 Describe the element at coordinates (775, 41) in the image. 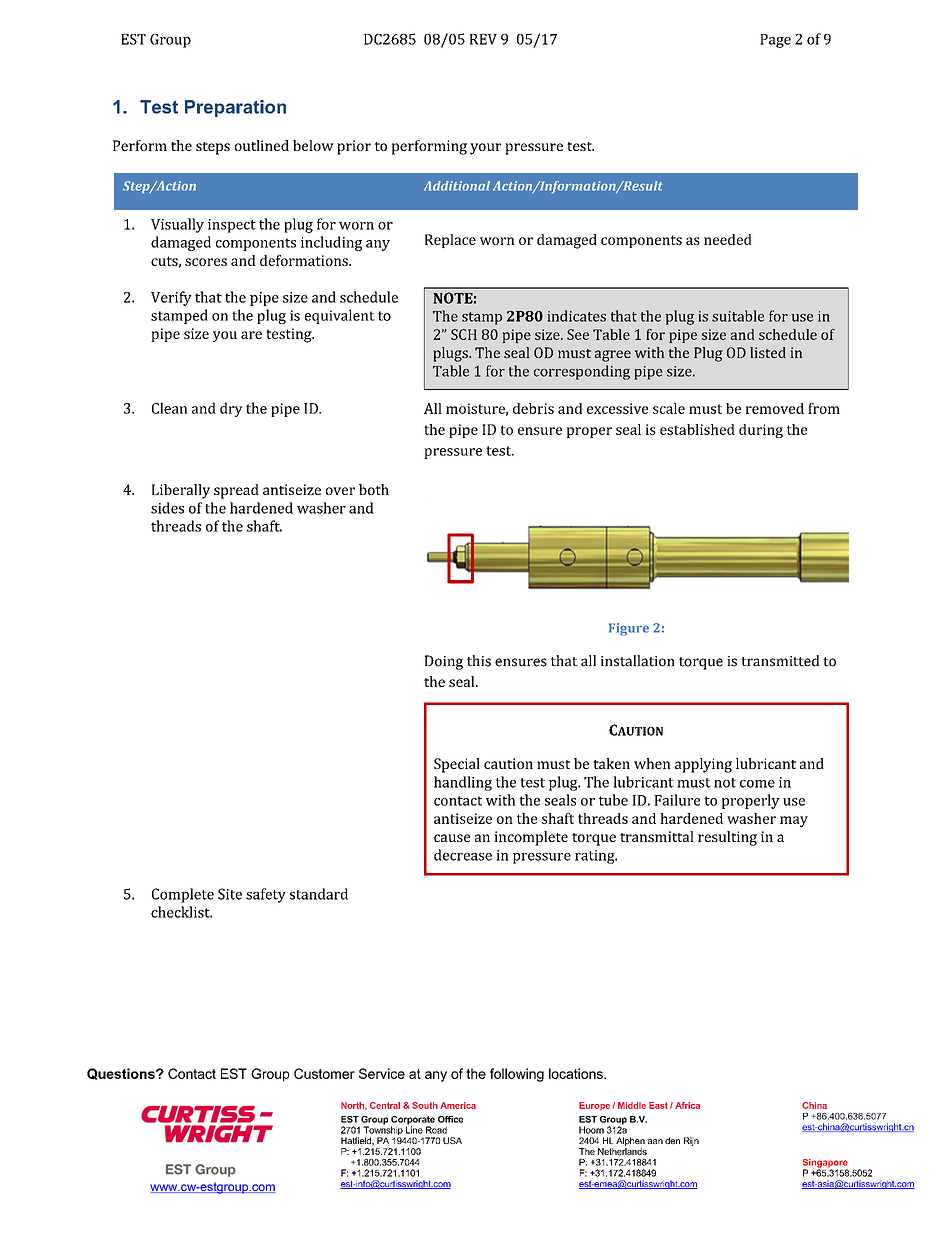

I see `Page` at that location.
